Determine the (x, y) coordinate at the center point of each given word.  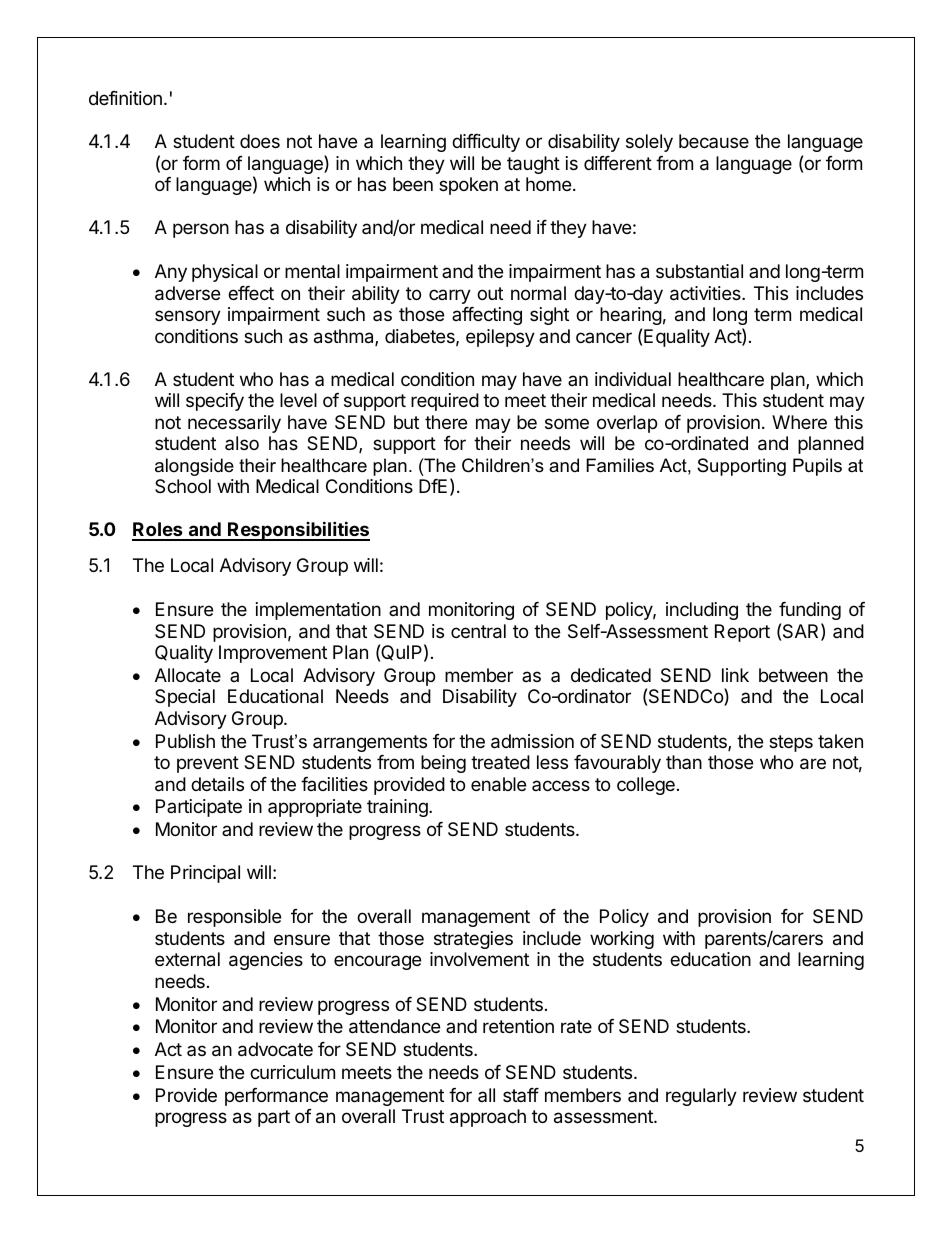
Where (799, 422)
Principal (205, 874)
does (260, 141)
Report (742, 633)
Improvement (273, 654)
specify (215, 402)
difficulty (486, 143)
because (714, 141)
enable (498, 784)
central (478, 631)
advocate (275, 1049)
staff (521, 1095)
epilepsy (500, 338)
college (646, 786)
